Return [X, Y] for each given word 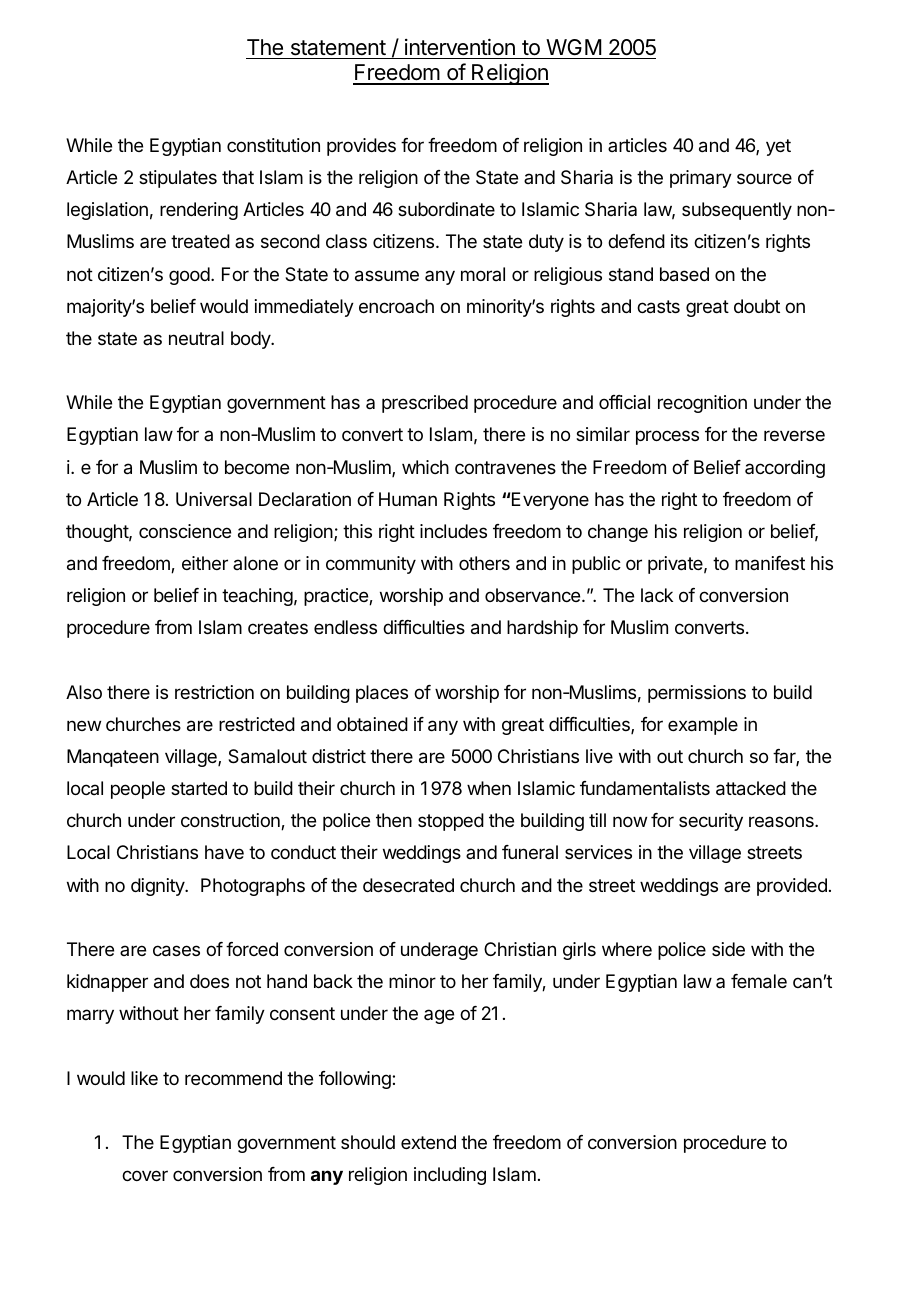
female [759, 981]
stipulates [178, 179]
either [205, 563]
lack [657, 595]
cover [145, 1175]
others [484, 563]
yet [778, 147]
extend [428, 1142]
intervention [460, 47]
